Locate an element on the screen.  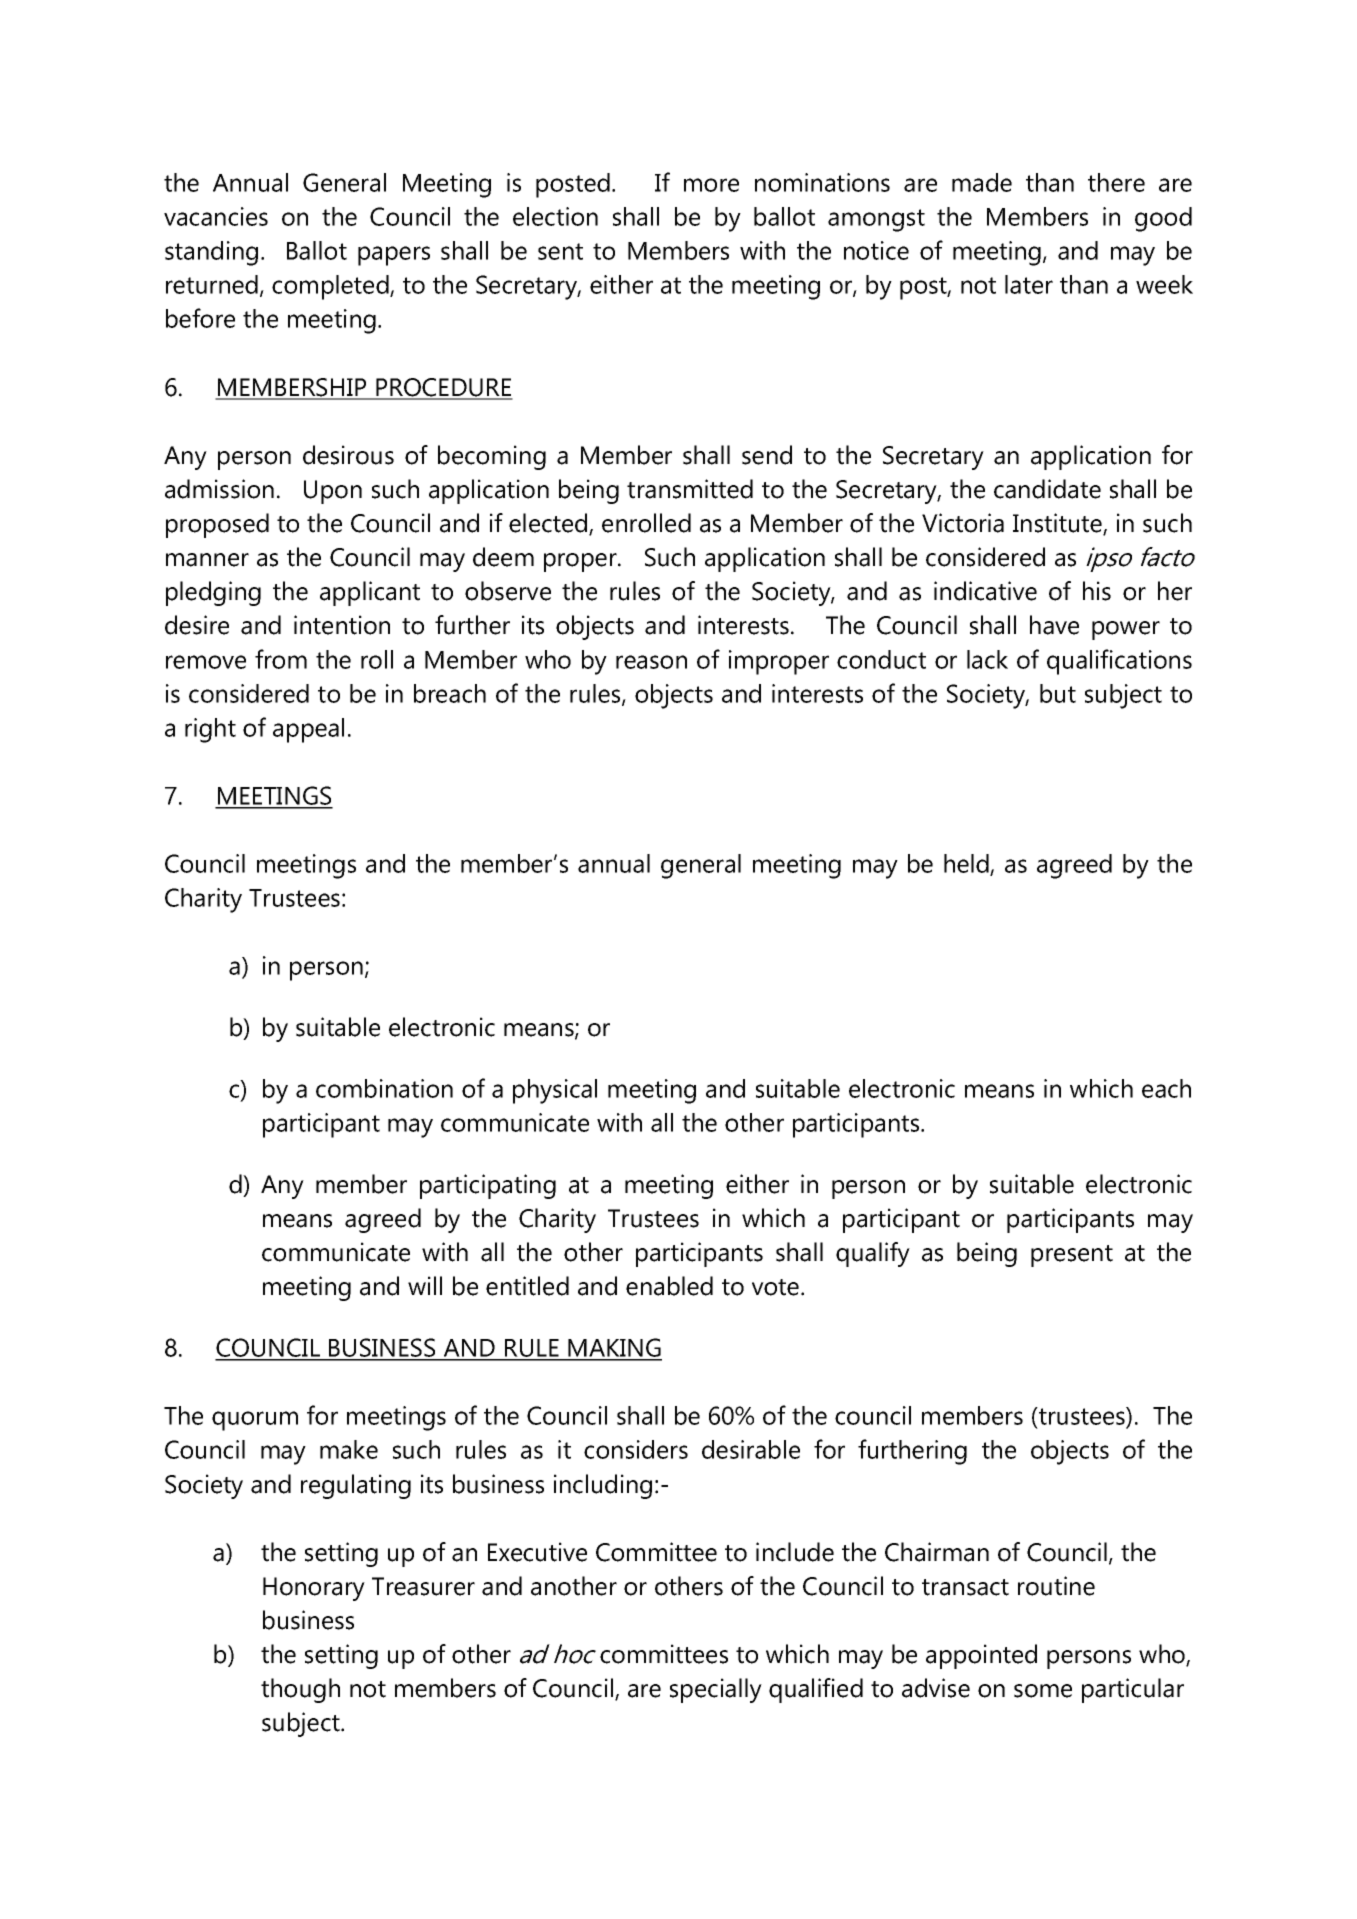
held is located at coordinates (967, 865).
